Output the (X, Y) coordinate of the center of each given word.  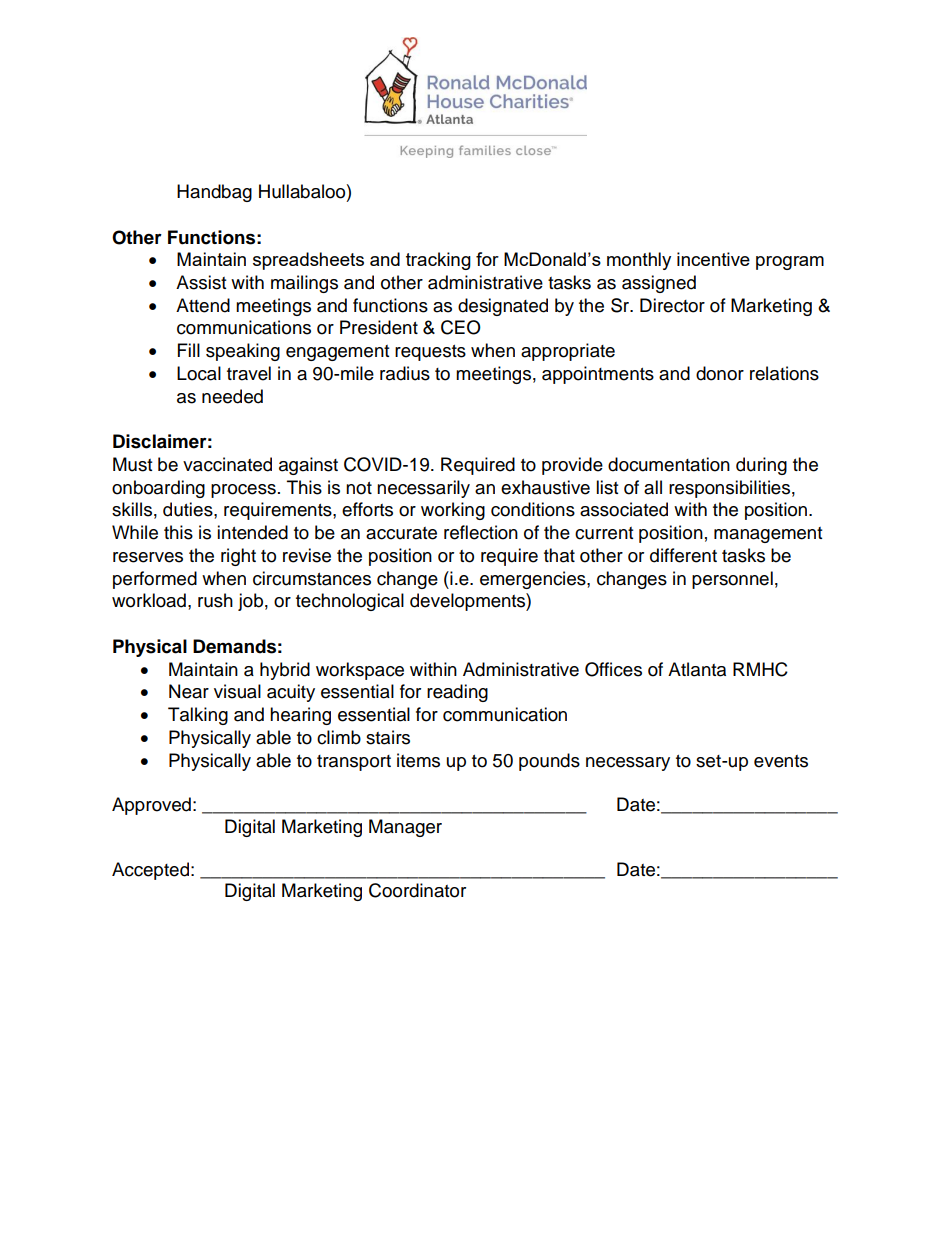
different (683, 555)
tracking (438, 261)
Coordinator (417, 890)
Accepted (150, 871)
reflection (481, 532)
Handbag (214, 193)
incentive (713, 259)
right (238, 557)
